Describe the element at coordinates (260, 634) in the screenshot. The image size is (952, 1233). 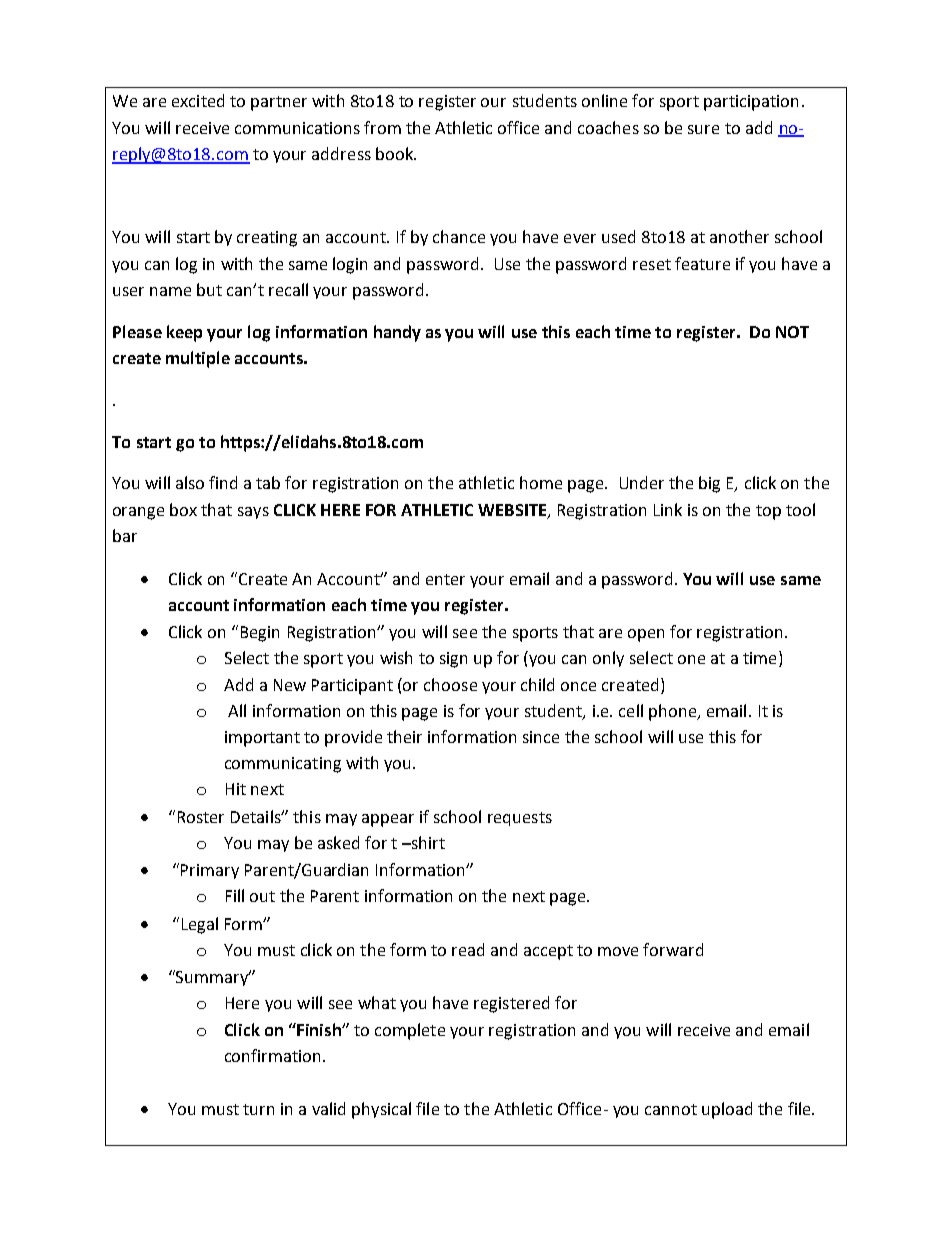
I see `Begin` at that location.
